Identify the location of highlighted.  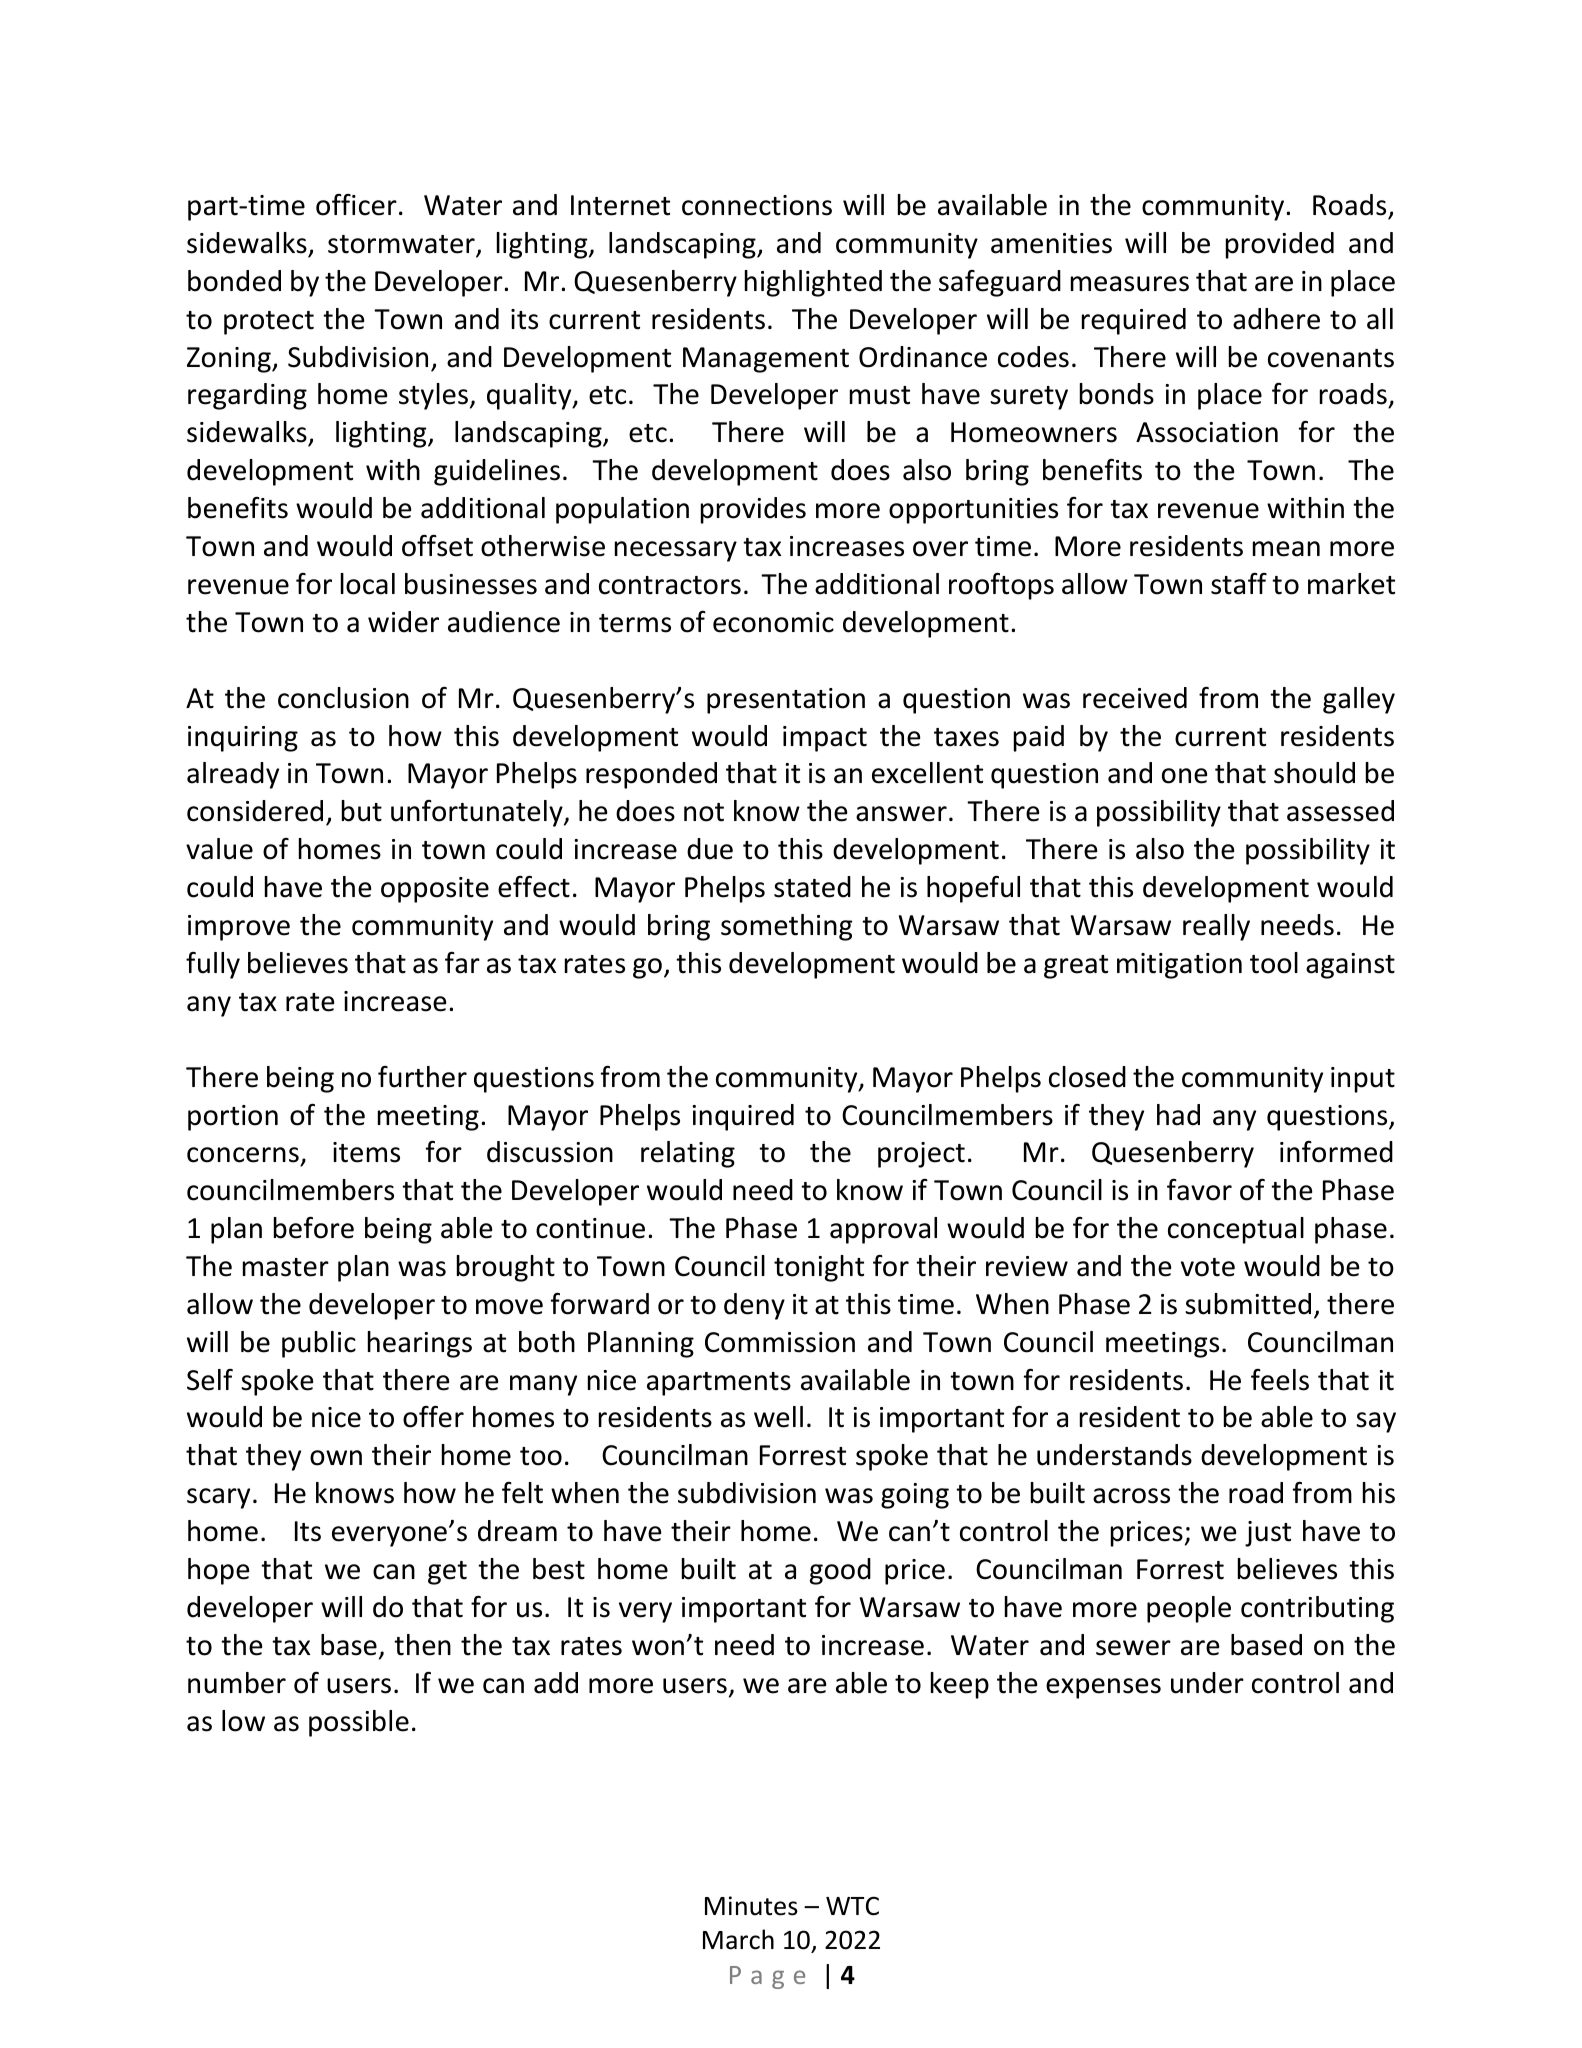
(813, 283).
